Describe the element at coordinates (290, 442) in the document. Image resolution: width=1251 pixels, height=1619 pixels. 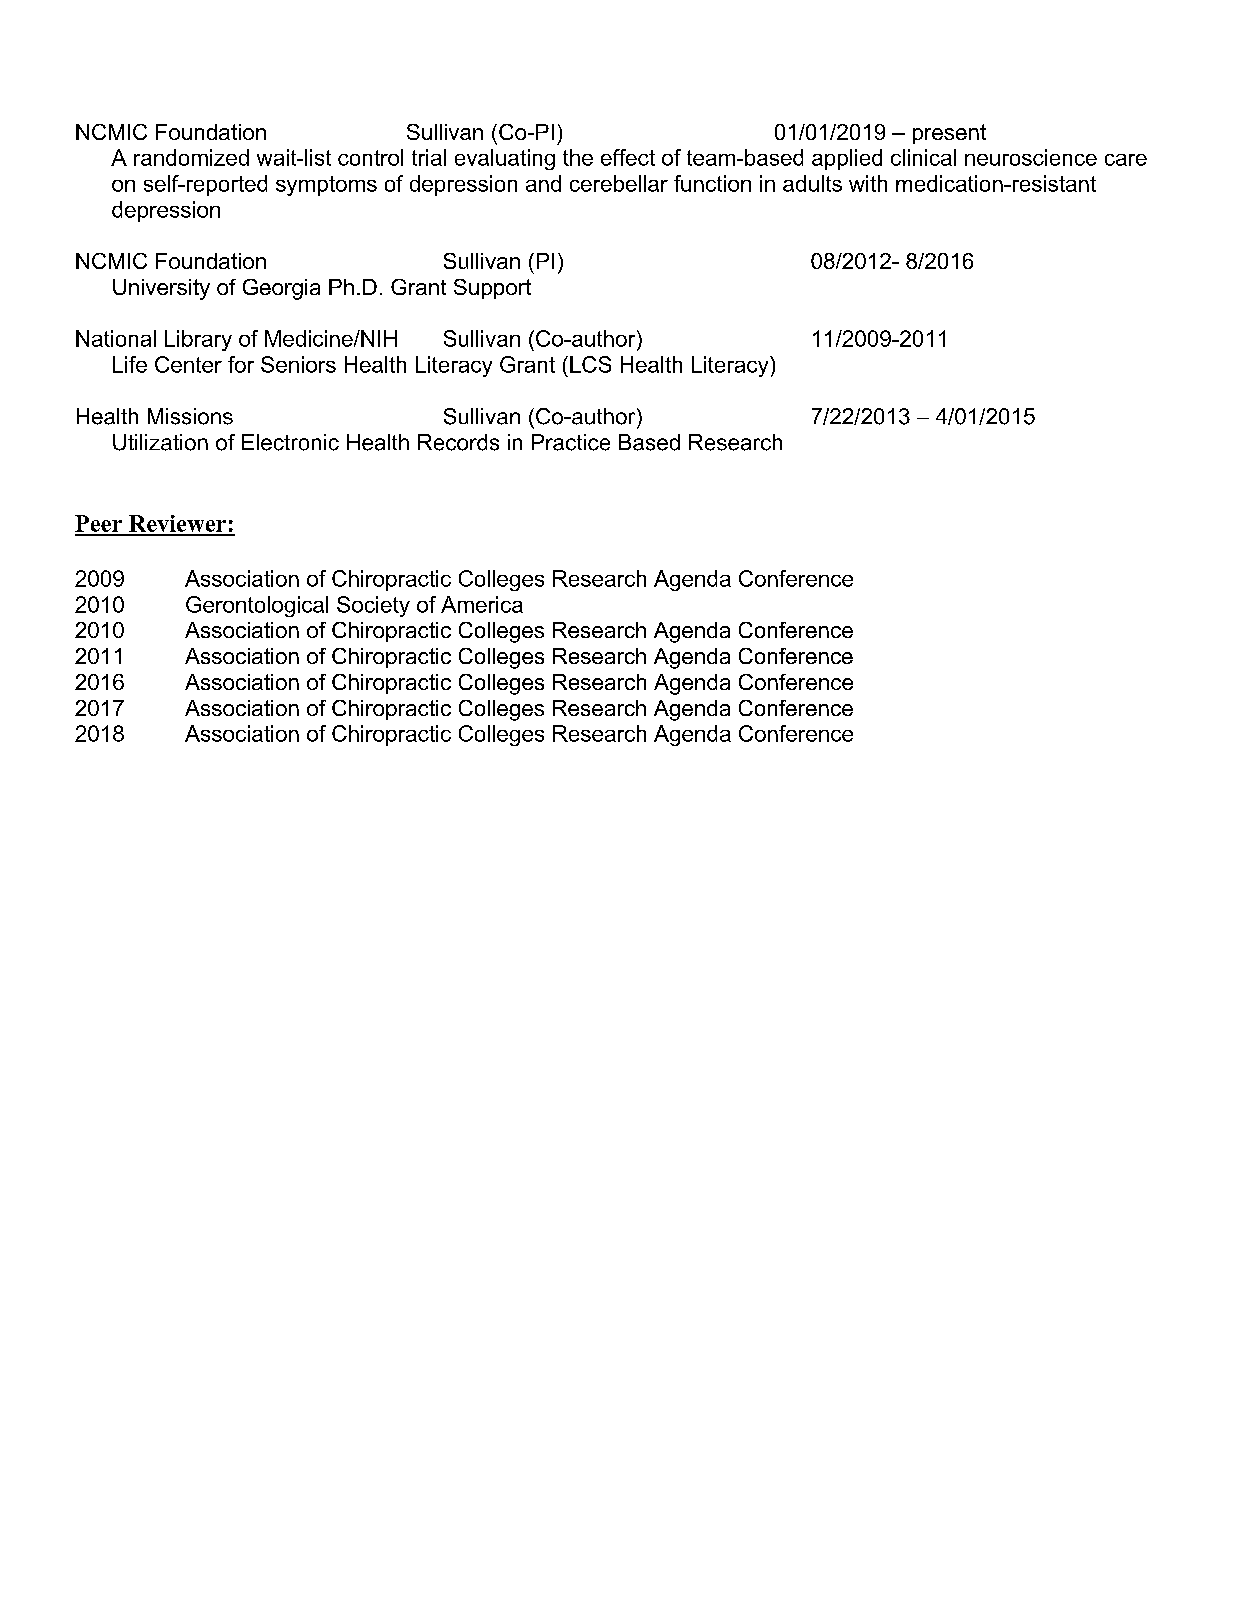
I see `Electronic` at that location.
